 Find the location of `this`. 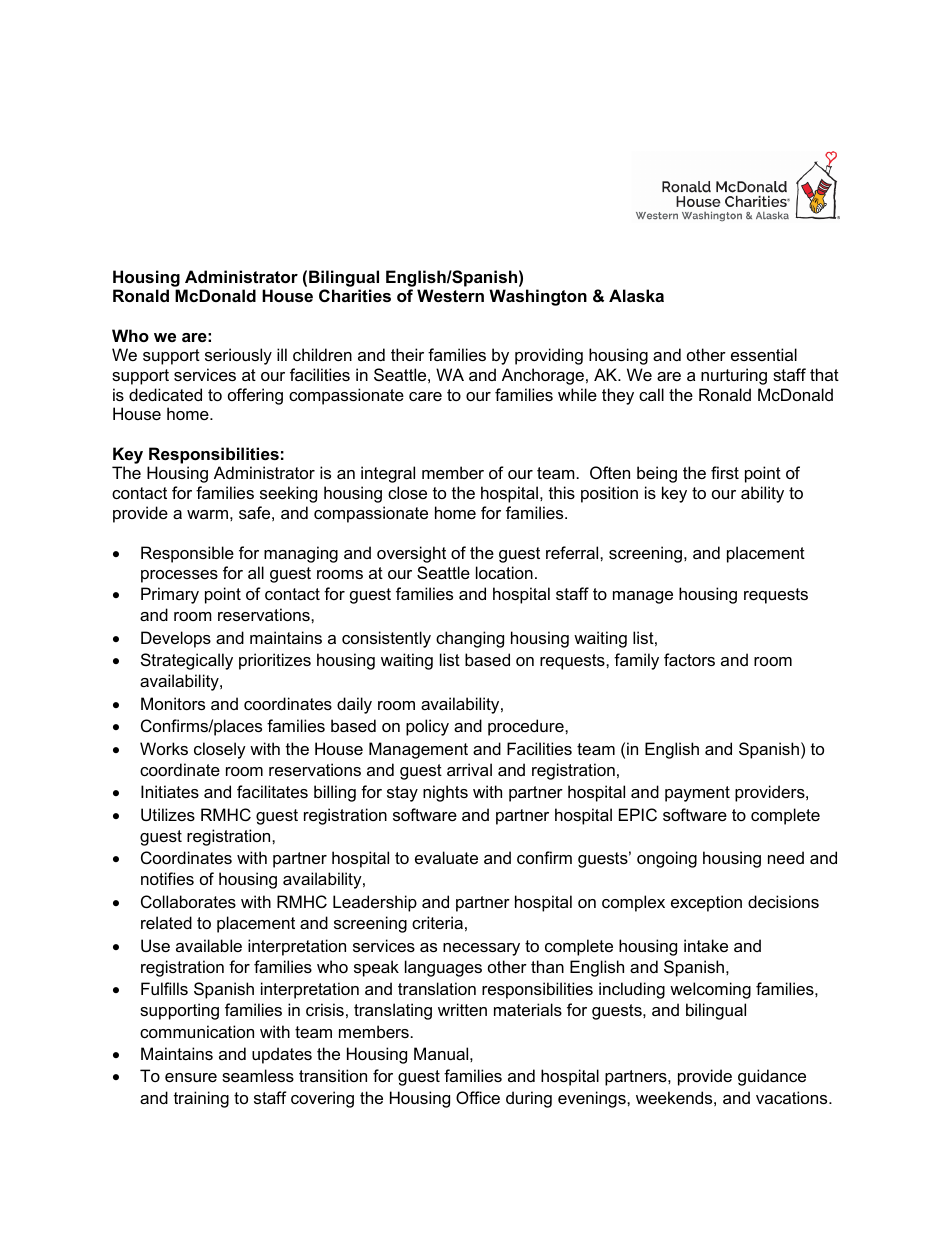

this is located at coordinates (562, 492).
